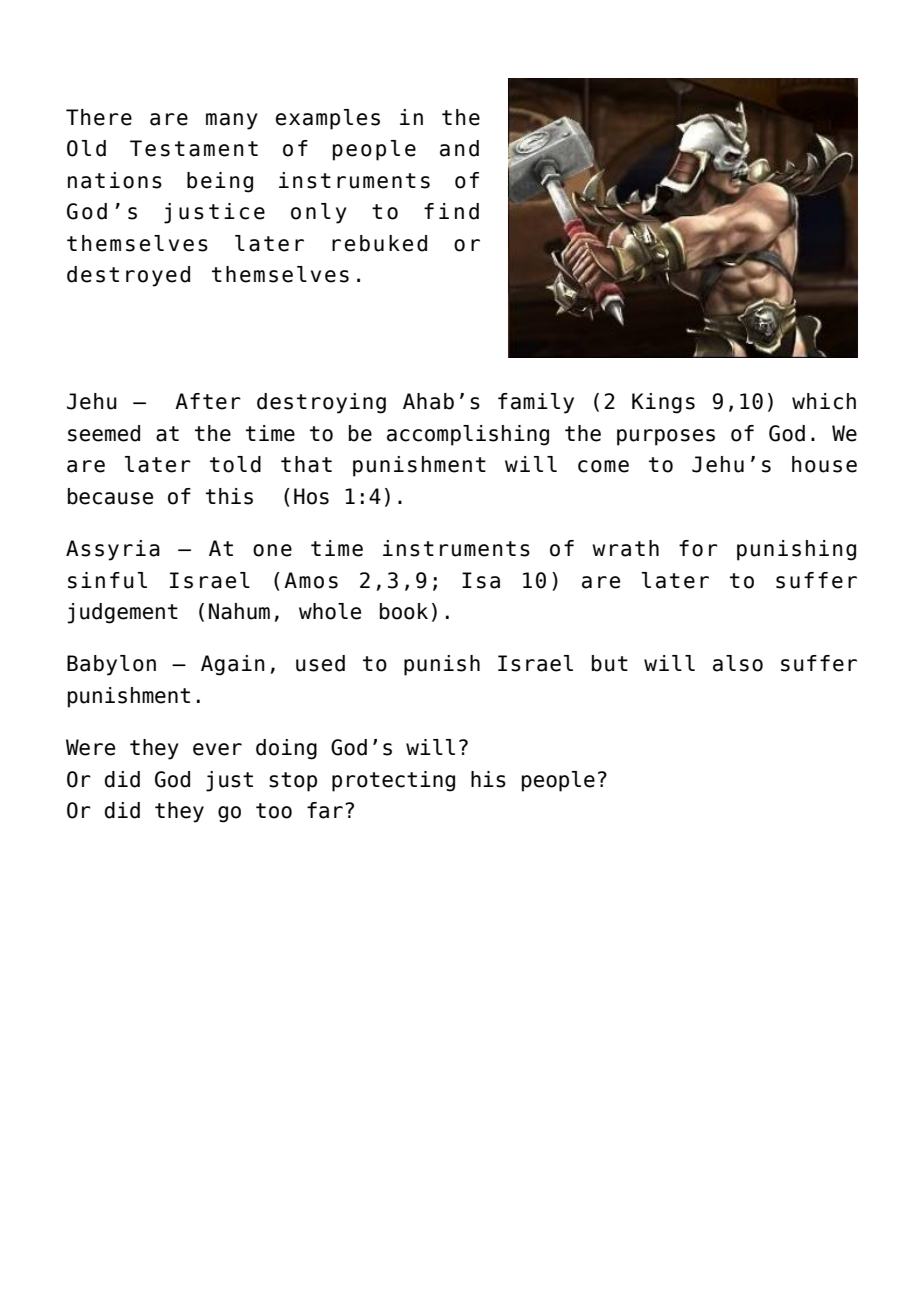  Describe the element at coordinates (451, 211) in the screenshot. I see `find` at that location.
